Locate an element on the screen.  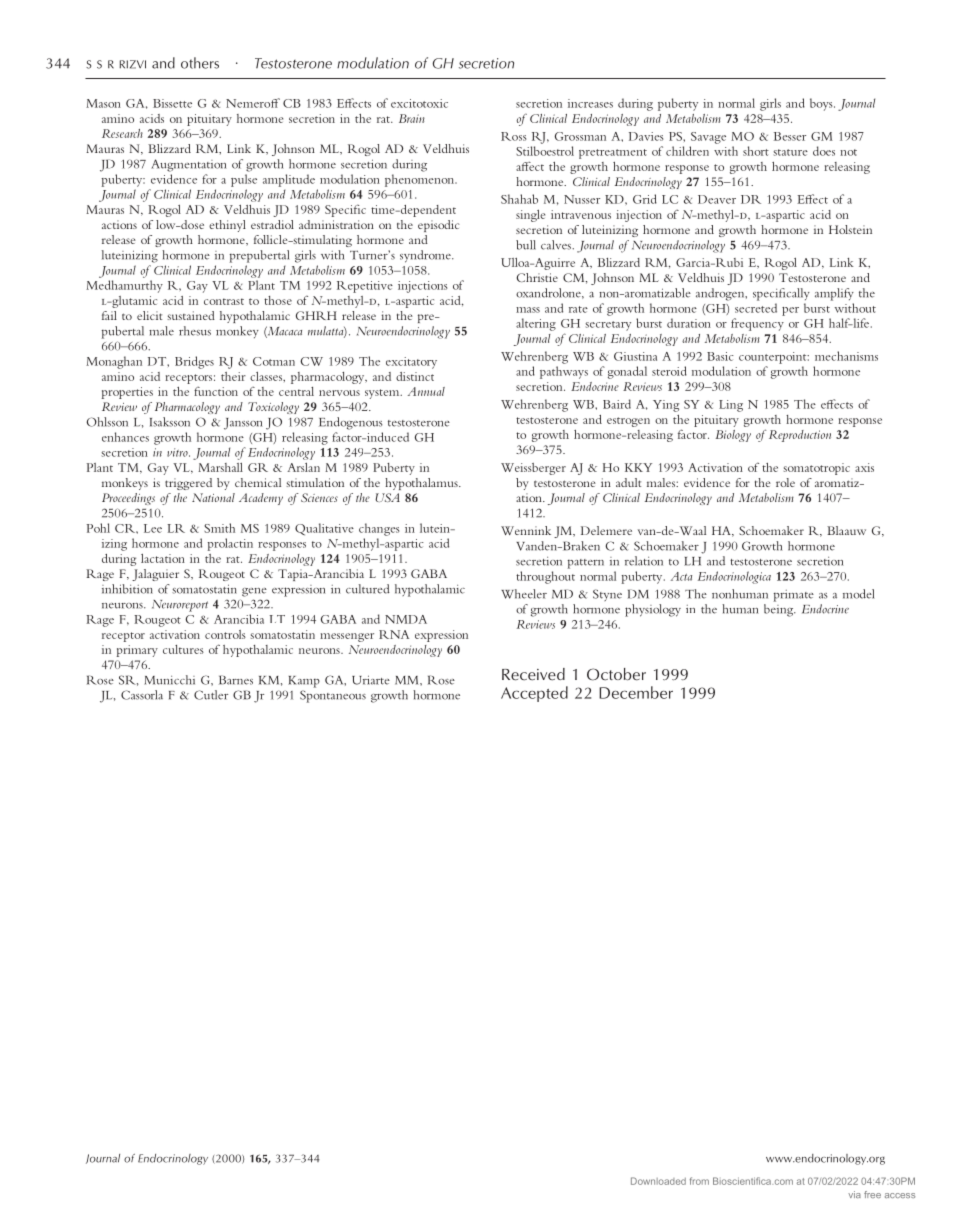
Accepted is located at coordinates (534, 694).
